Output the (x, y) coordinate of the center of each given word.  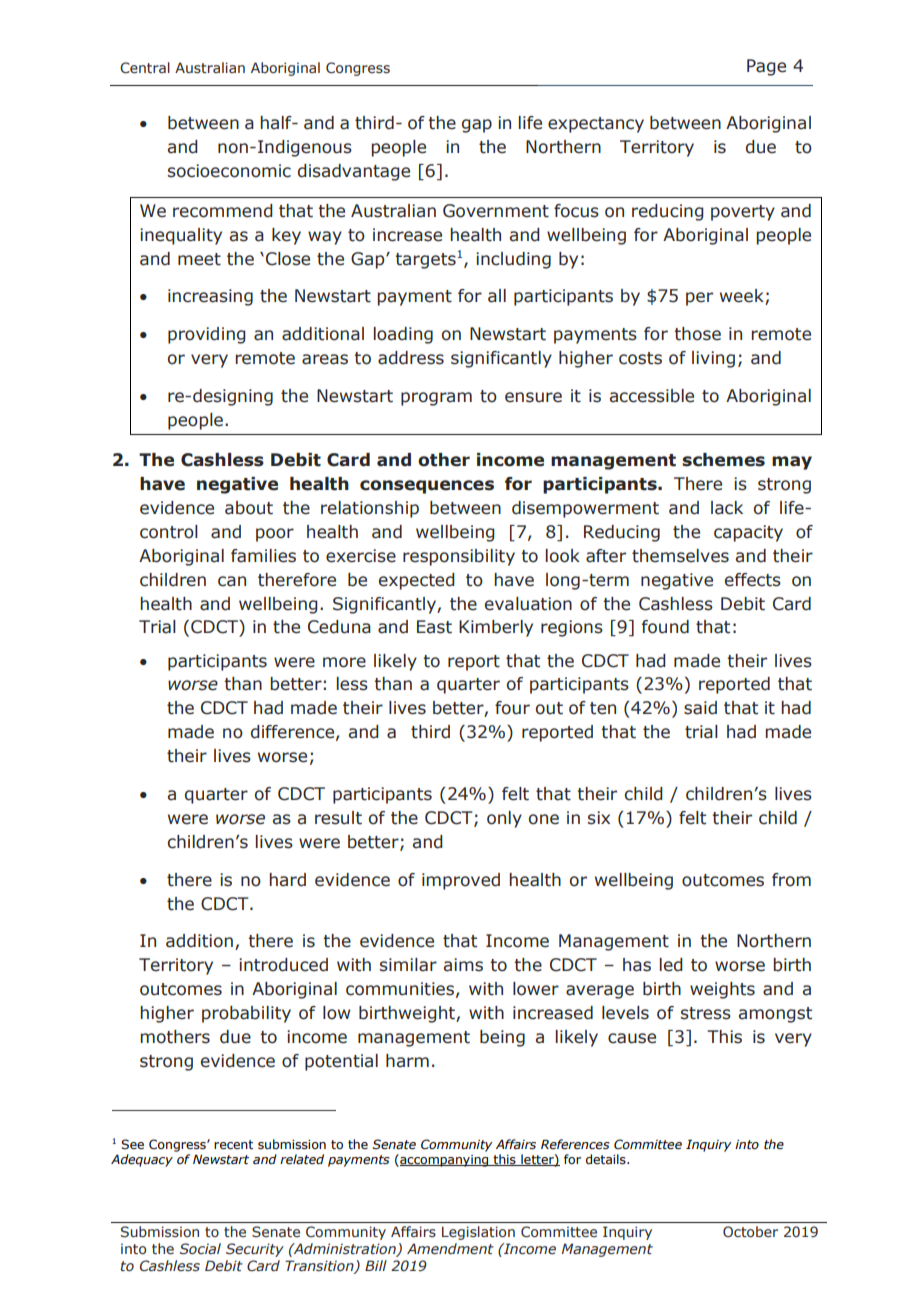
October (750, 1231)
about (249, 508)
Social (200, 1249)
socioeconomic (229, 171)
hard (287, 880)
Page (766, 67)
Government (496, 211)
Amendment (450, 1249)
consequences (427, 487)
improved (461, 881)
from (791, 880)
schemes (723, 460)
